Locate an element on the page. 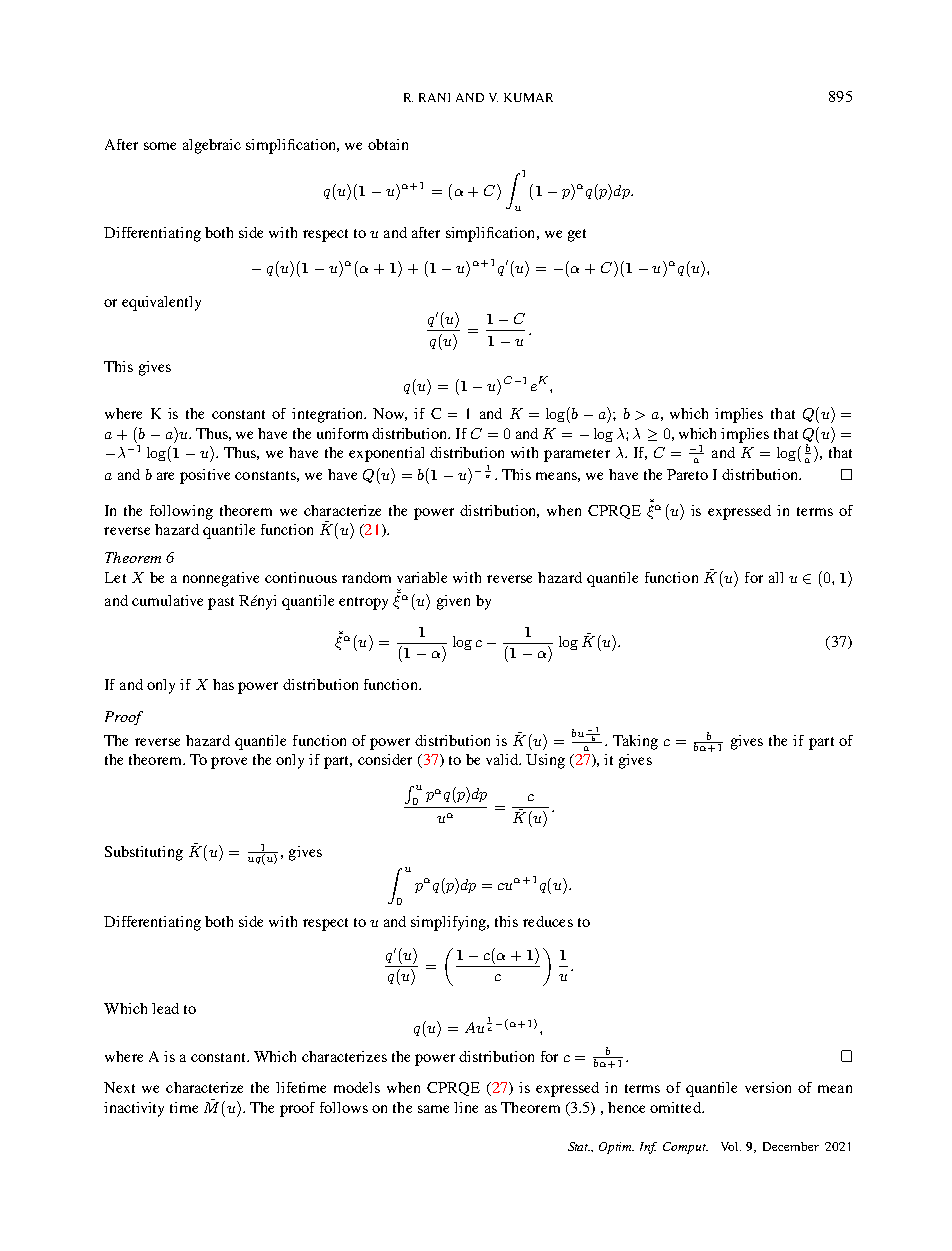  past is located at coordinates (221, 603).
